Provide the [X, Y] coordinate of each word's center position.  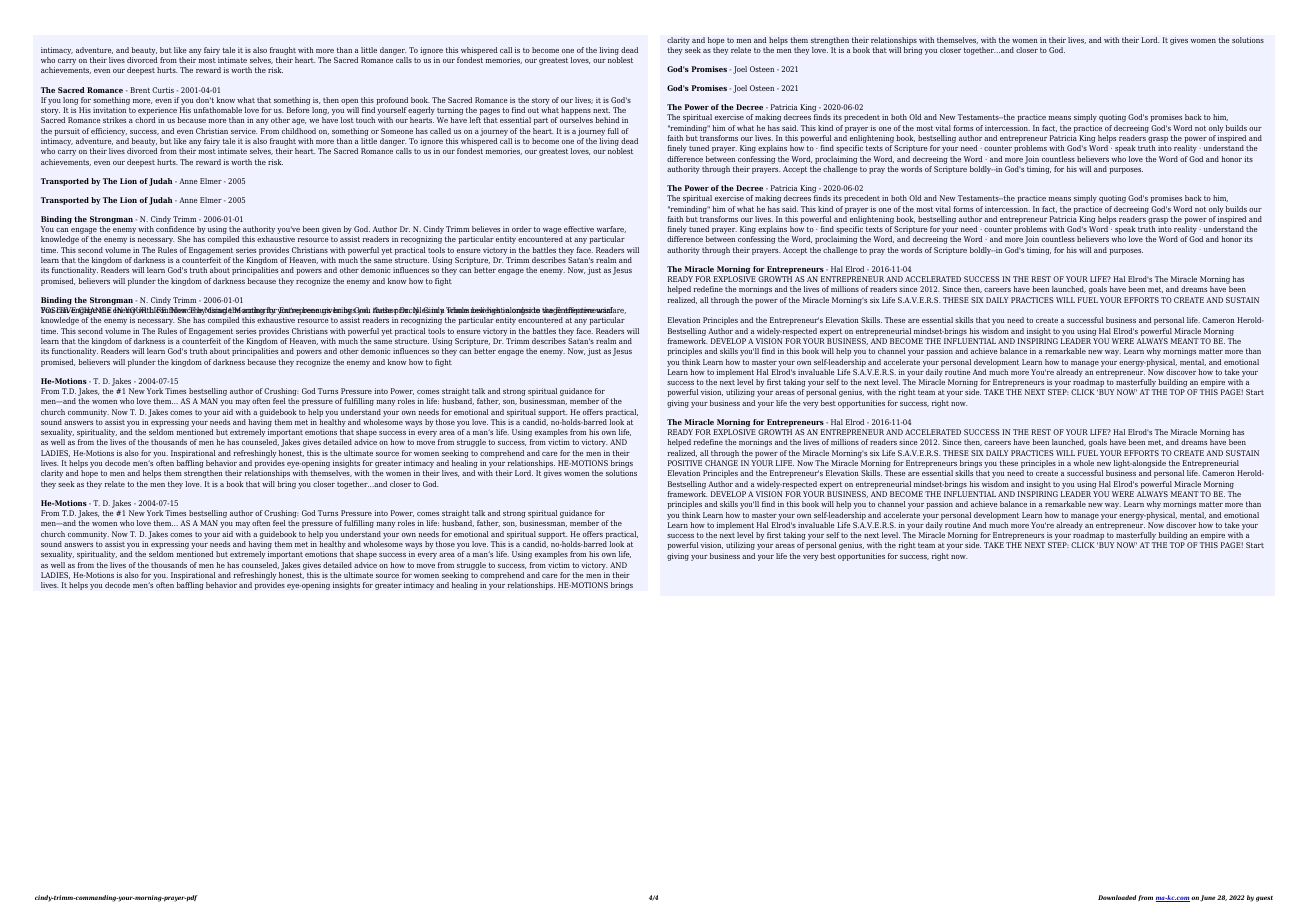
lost [347, 120]
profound [392, 101]
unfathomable [217, 110]
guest [1264, 899]
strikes [114, 120]
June [1208, 898]
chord [145, 120]
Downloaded [1117, 897]
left [475, 120]
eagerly [421, 112]
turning [450, 112]
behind [607, 120]
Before [298, 110]
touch [365, 120]
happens [576, 112]
